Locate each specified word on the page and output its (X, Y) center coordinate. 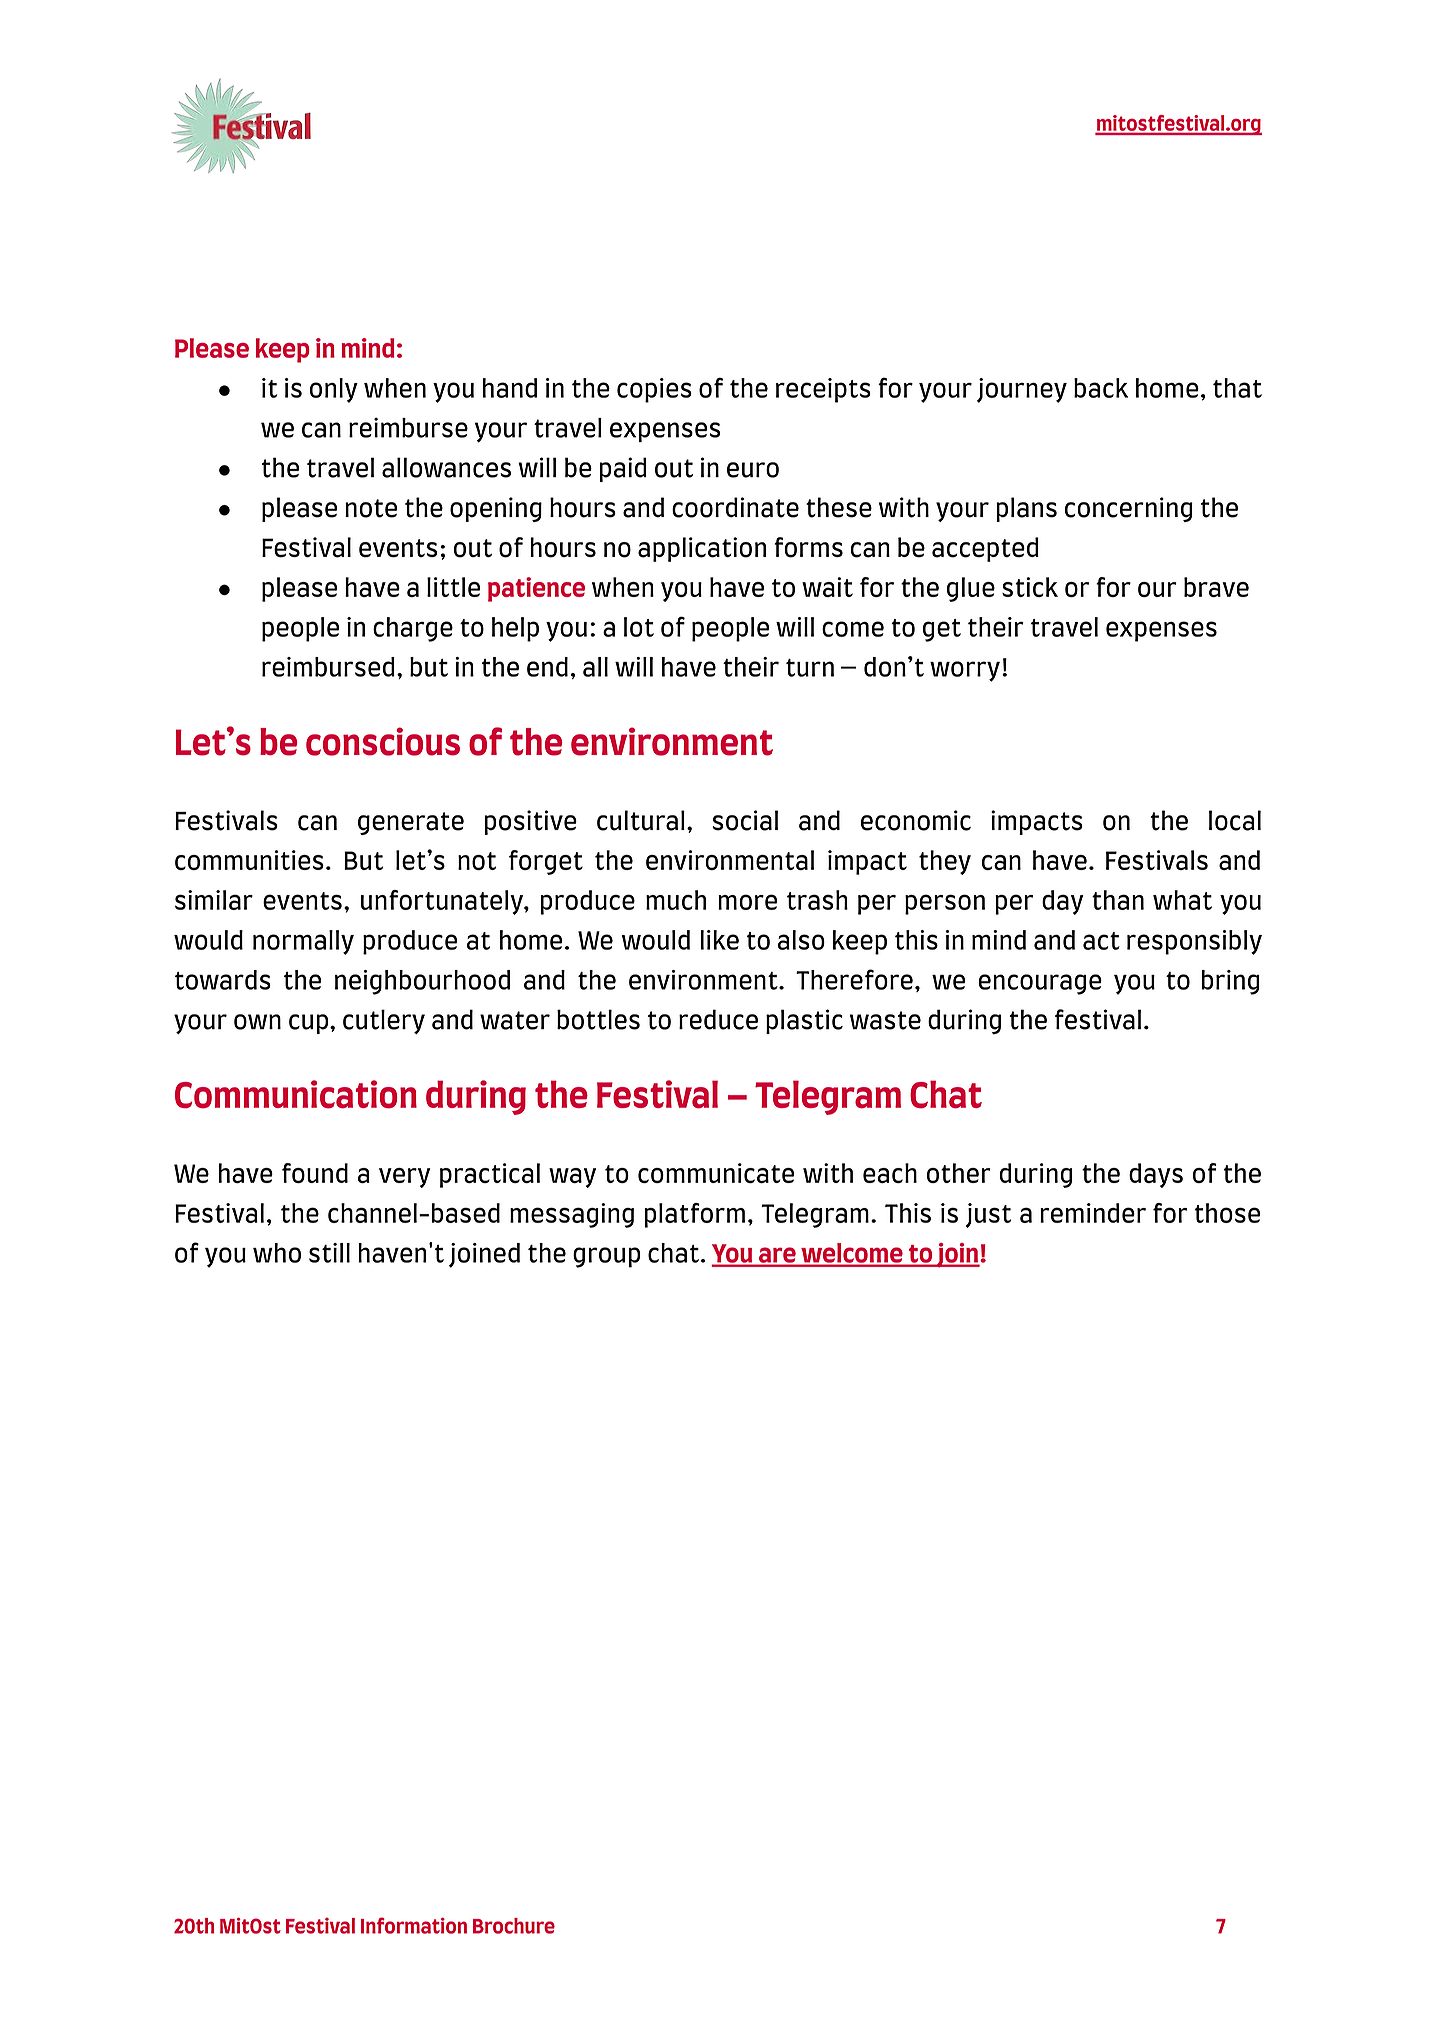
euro (753, 470)
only (334, 390)
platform (695, 1215)
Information (414, 1925)
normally (303, 942)
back (1101, 388)
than (1118, 900)
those (1227, 1213)
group (607, 1257)
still (329, 1253)
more (747, 902)
